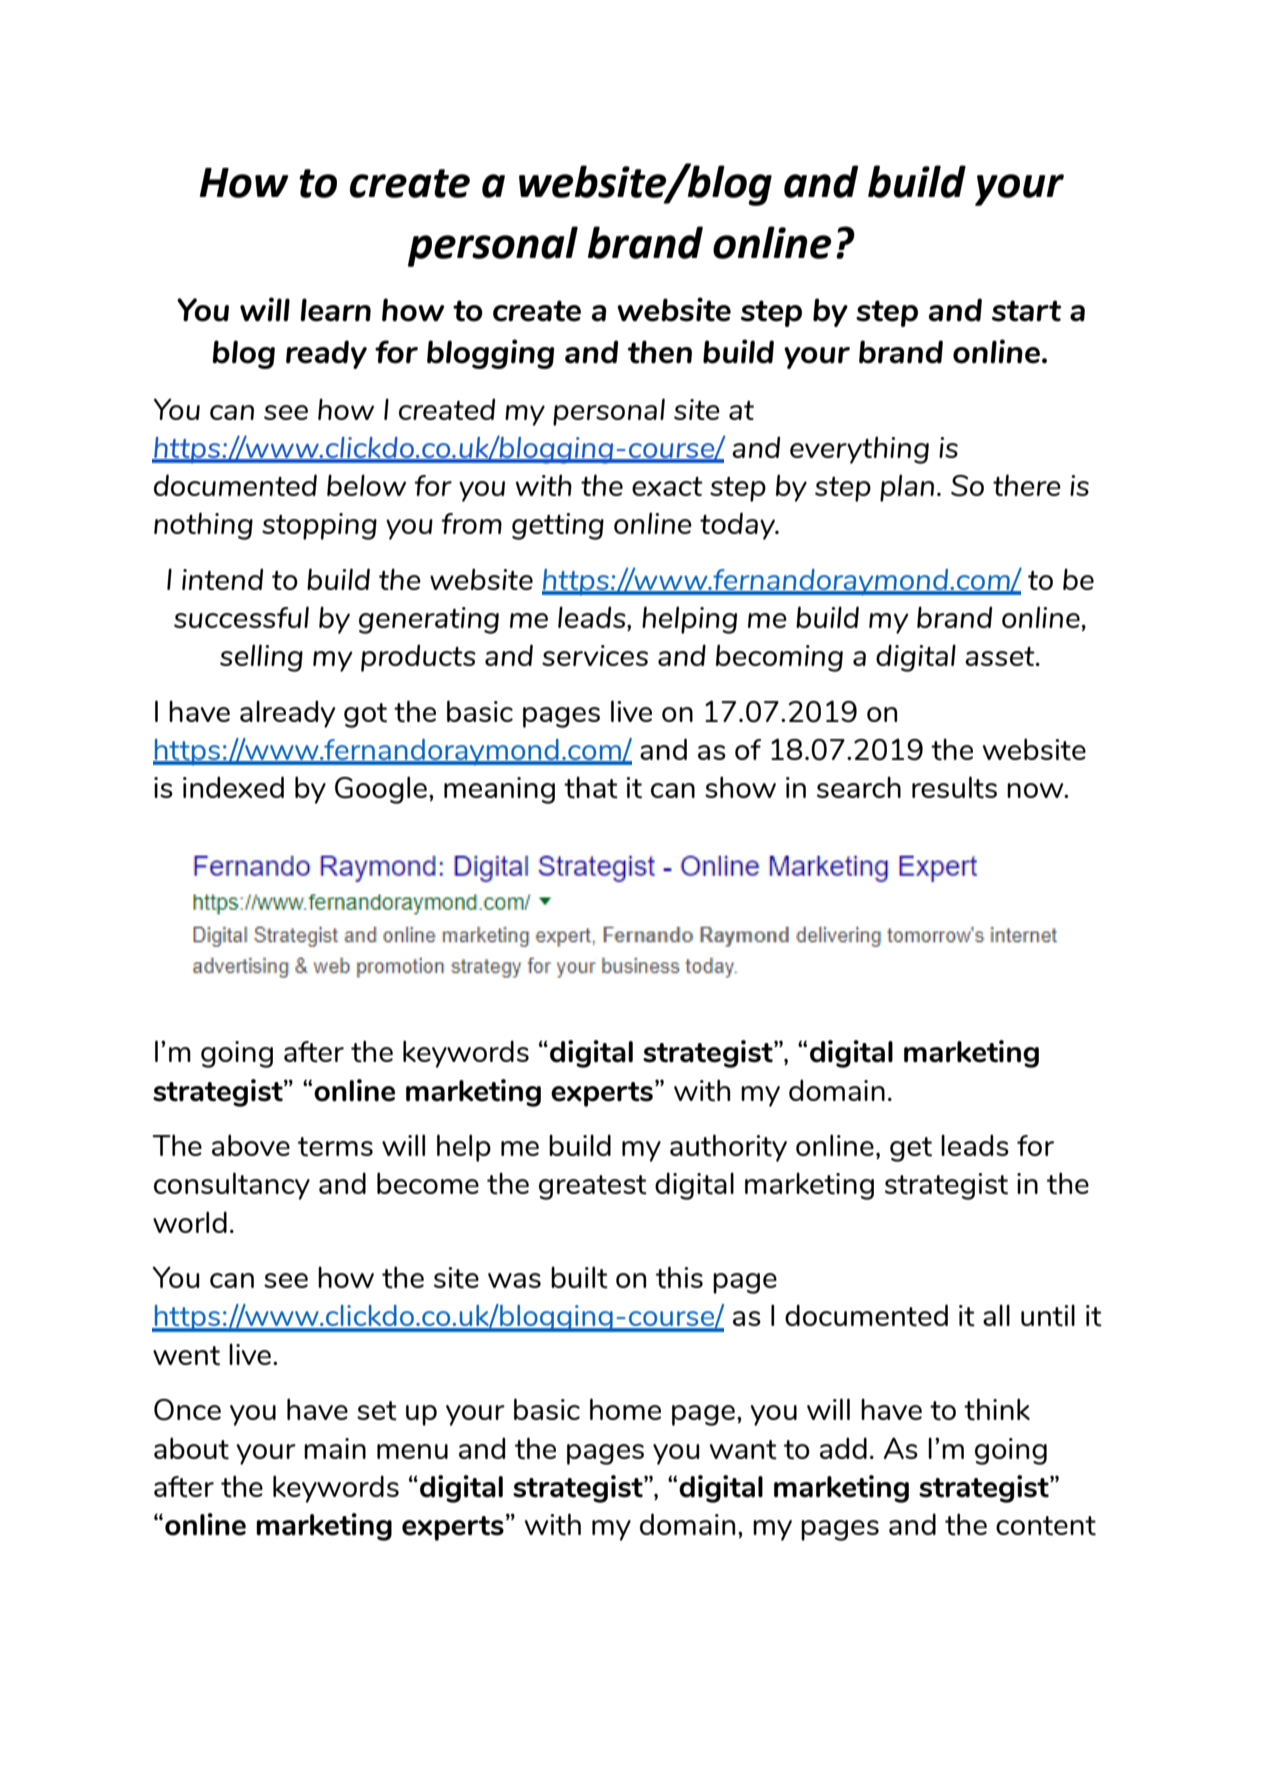 This document has width=1263, height=1789. I want to click on indexed, so click(233, 787).
